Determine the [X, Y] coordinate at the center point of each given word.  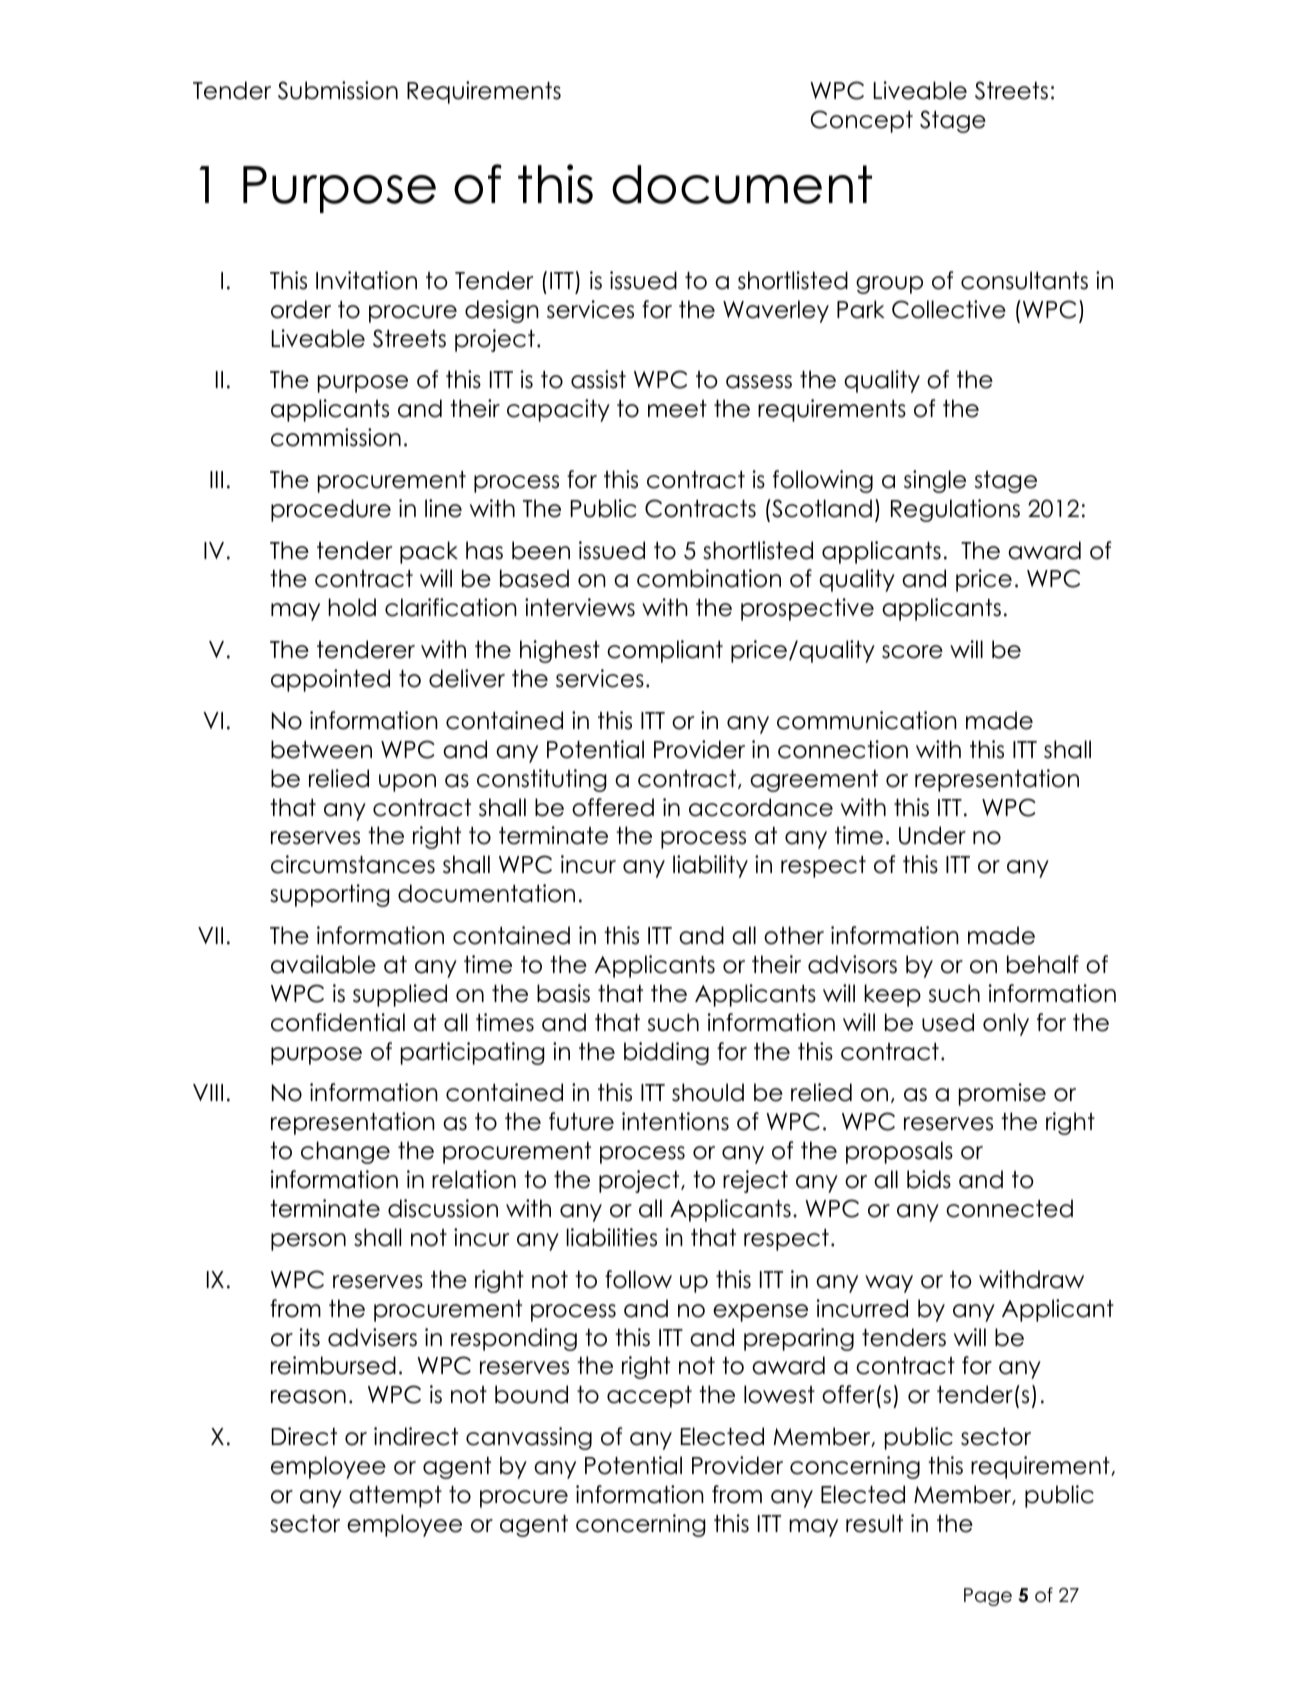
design [502, 311]
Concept [861, 121]
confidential [338, 1022]
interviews [580, 607]
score [912, 652]
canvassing [529, 1438]
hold [352, 607]
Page [988, 1597]
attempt [395, 1497]
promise [1002, 1094]
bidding [666, 1053]
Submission [338, 90]
